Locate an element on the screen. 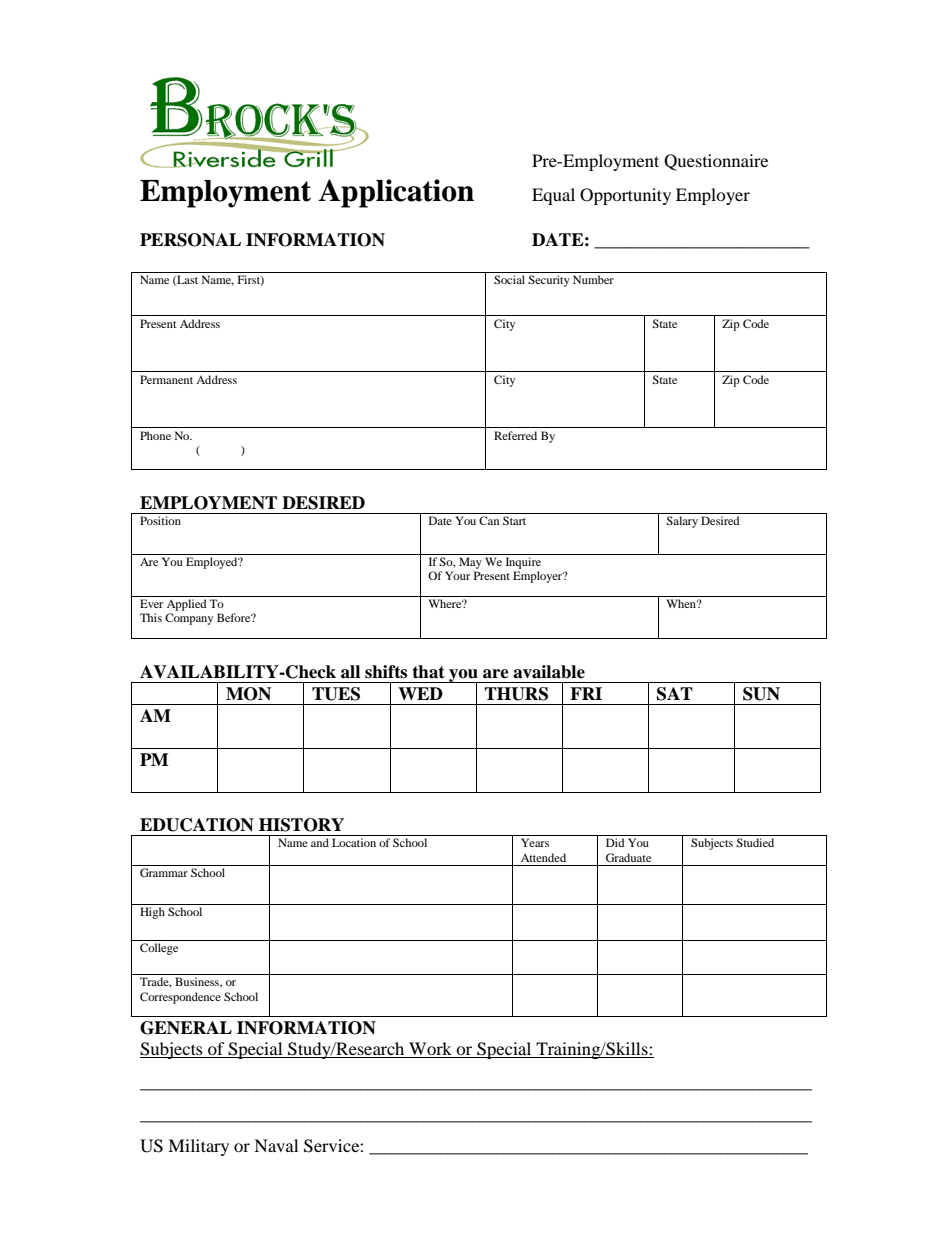 This screenshot has height=1233, width=952. Graduate is located at coordinates (628, 857).
